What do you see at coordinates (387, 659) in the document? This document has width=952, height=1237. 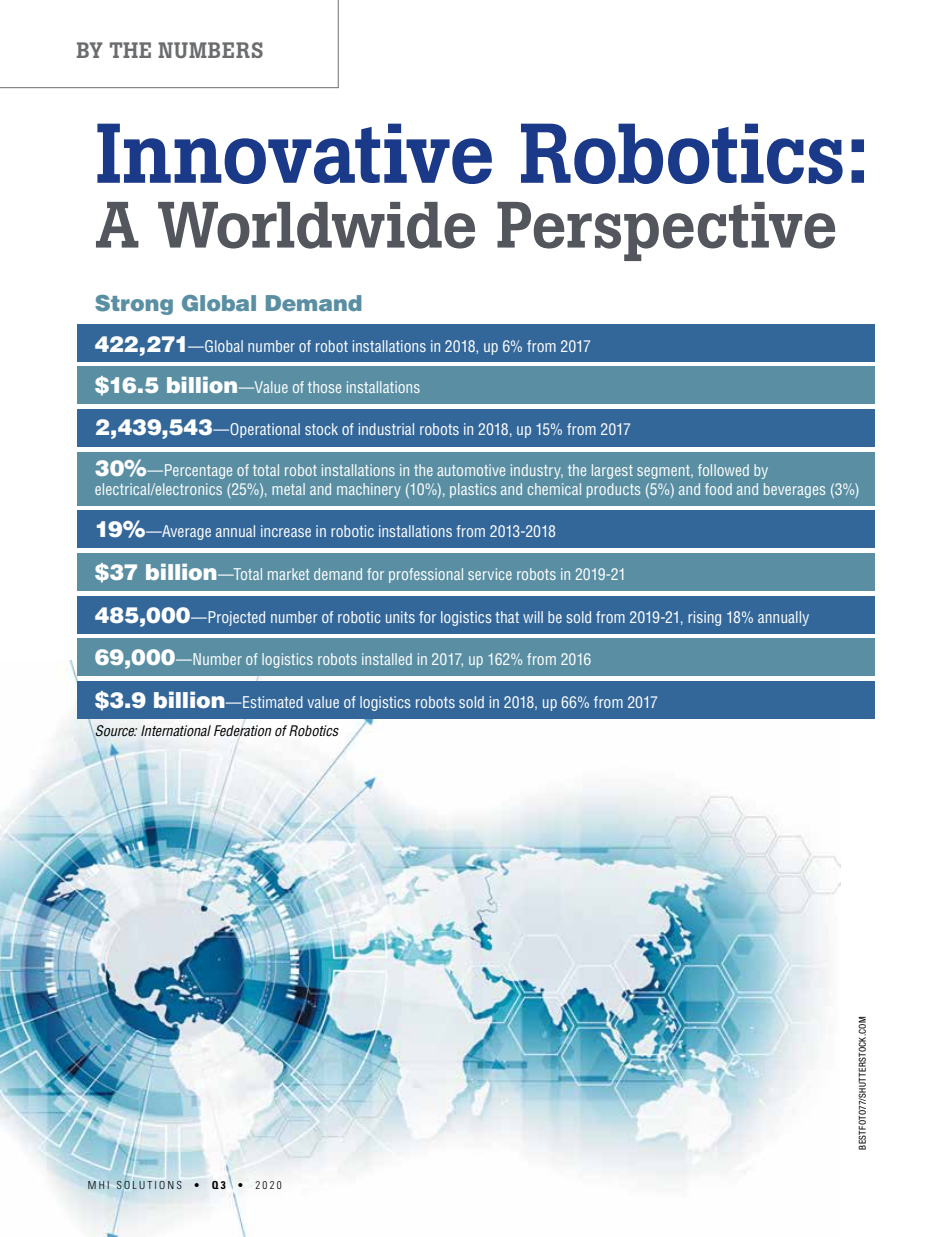 I see `installed` at bounding box center [387, 659].
